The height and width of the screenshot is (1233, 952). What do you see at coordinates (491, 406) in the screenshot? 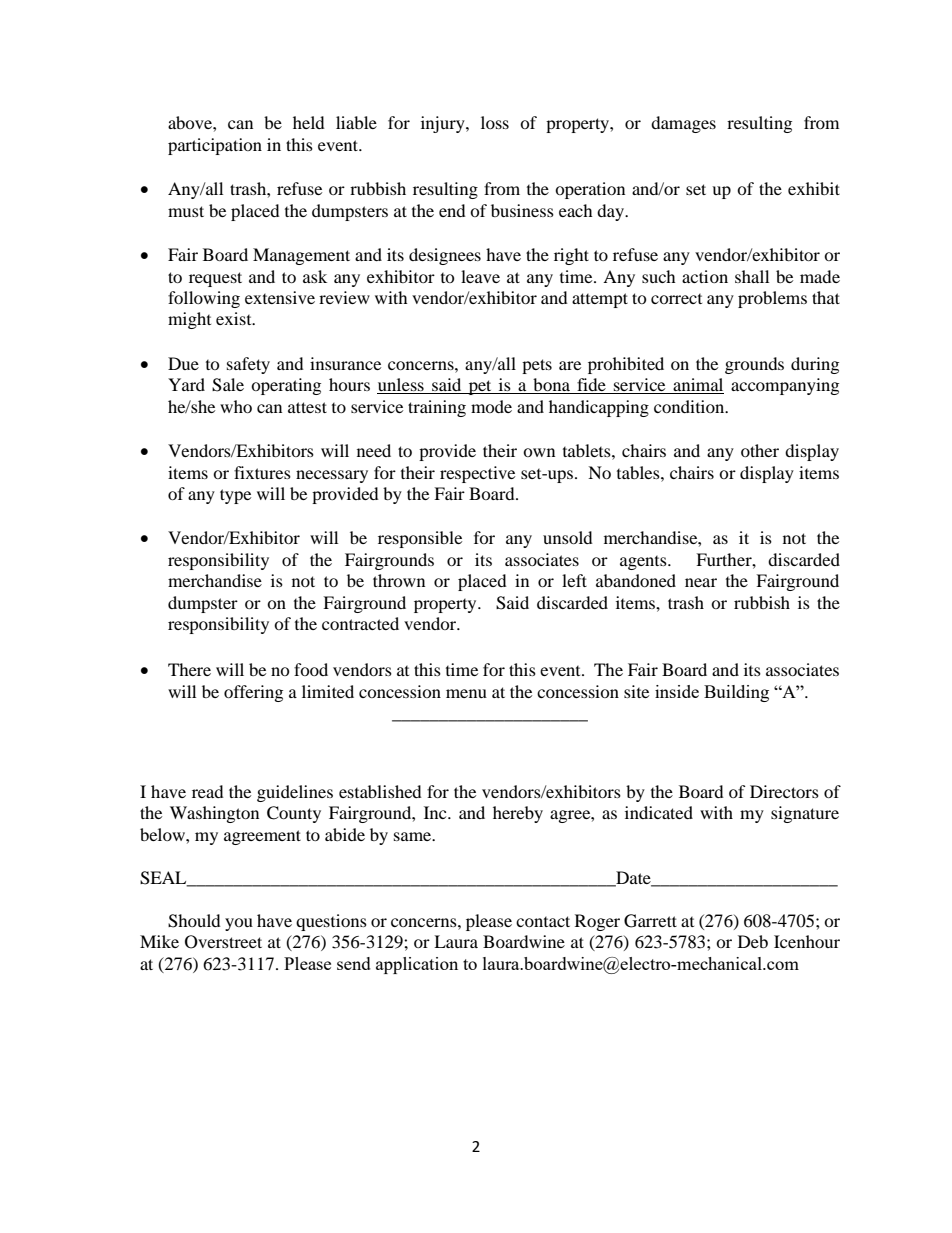
I see `mode` at bounding box center [491, 406].
